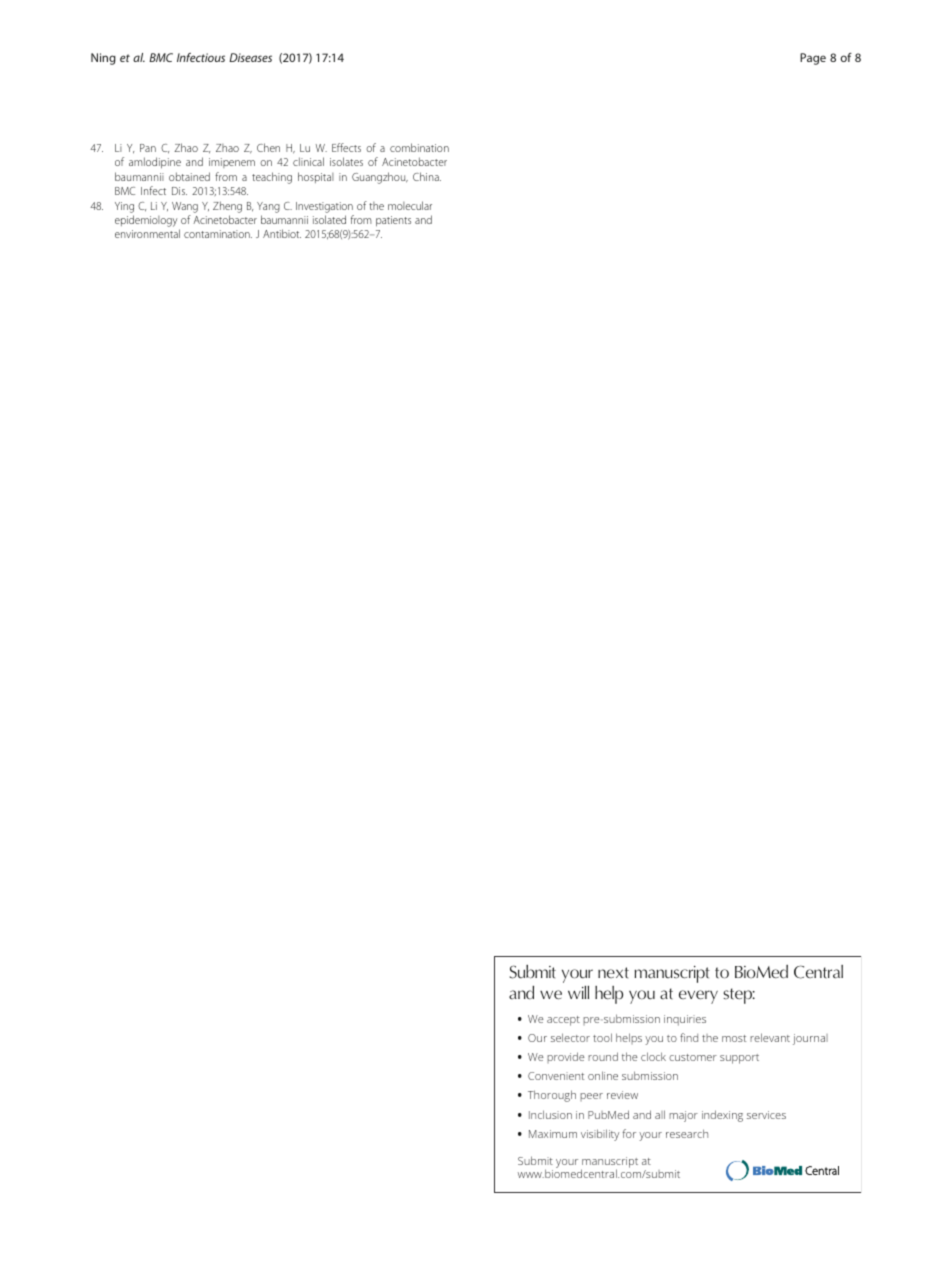  What do you see at coordinates (419, 147) in the screenshot?
I see `combination` at bounding box center [419, 147].
